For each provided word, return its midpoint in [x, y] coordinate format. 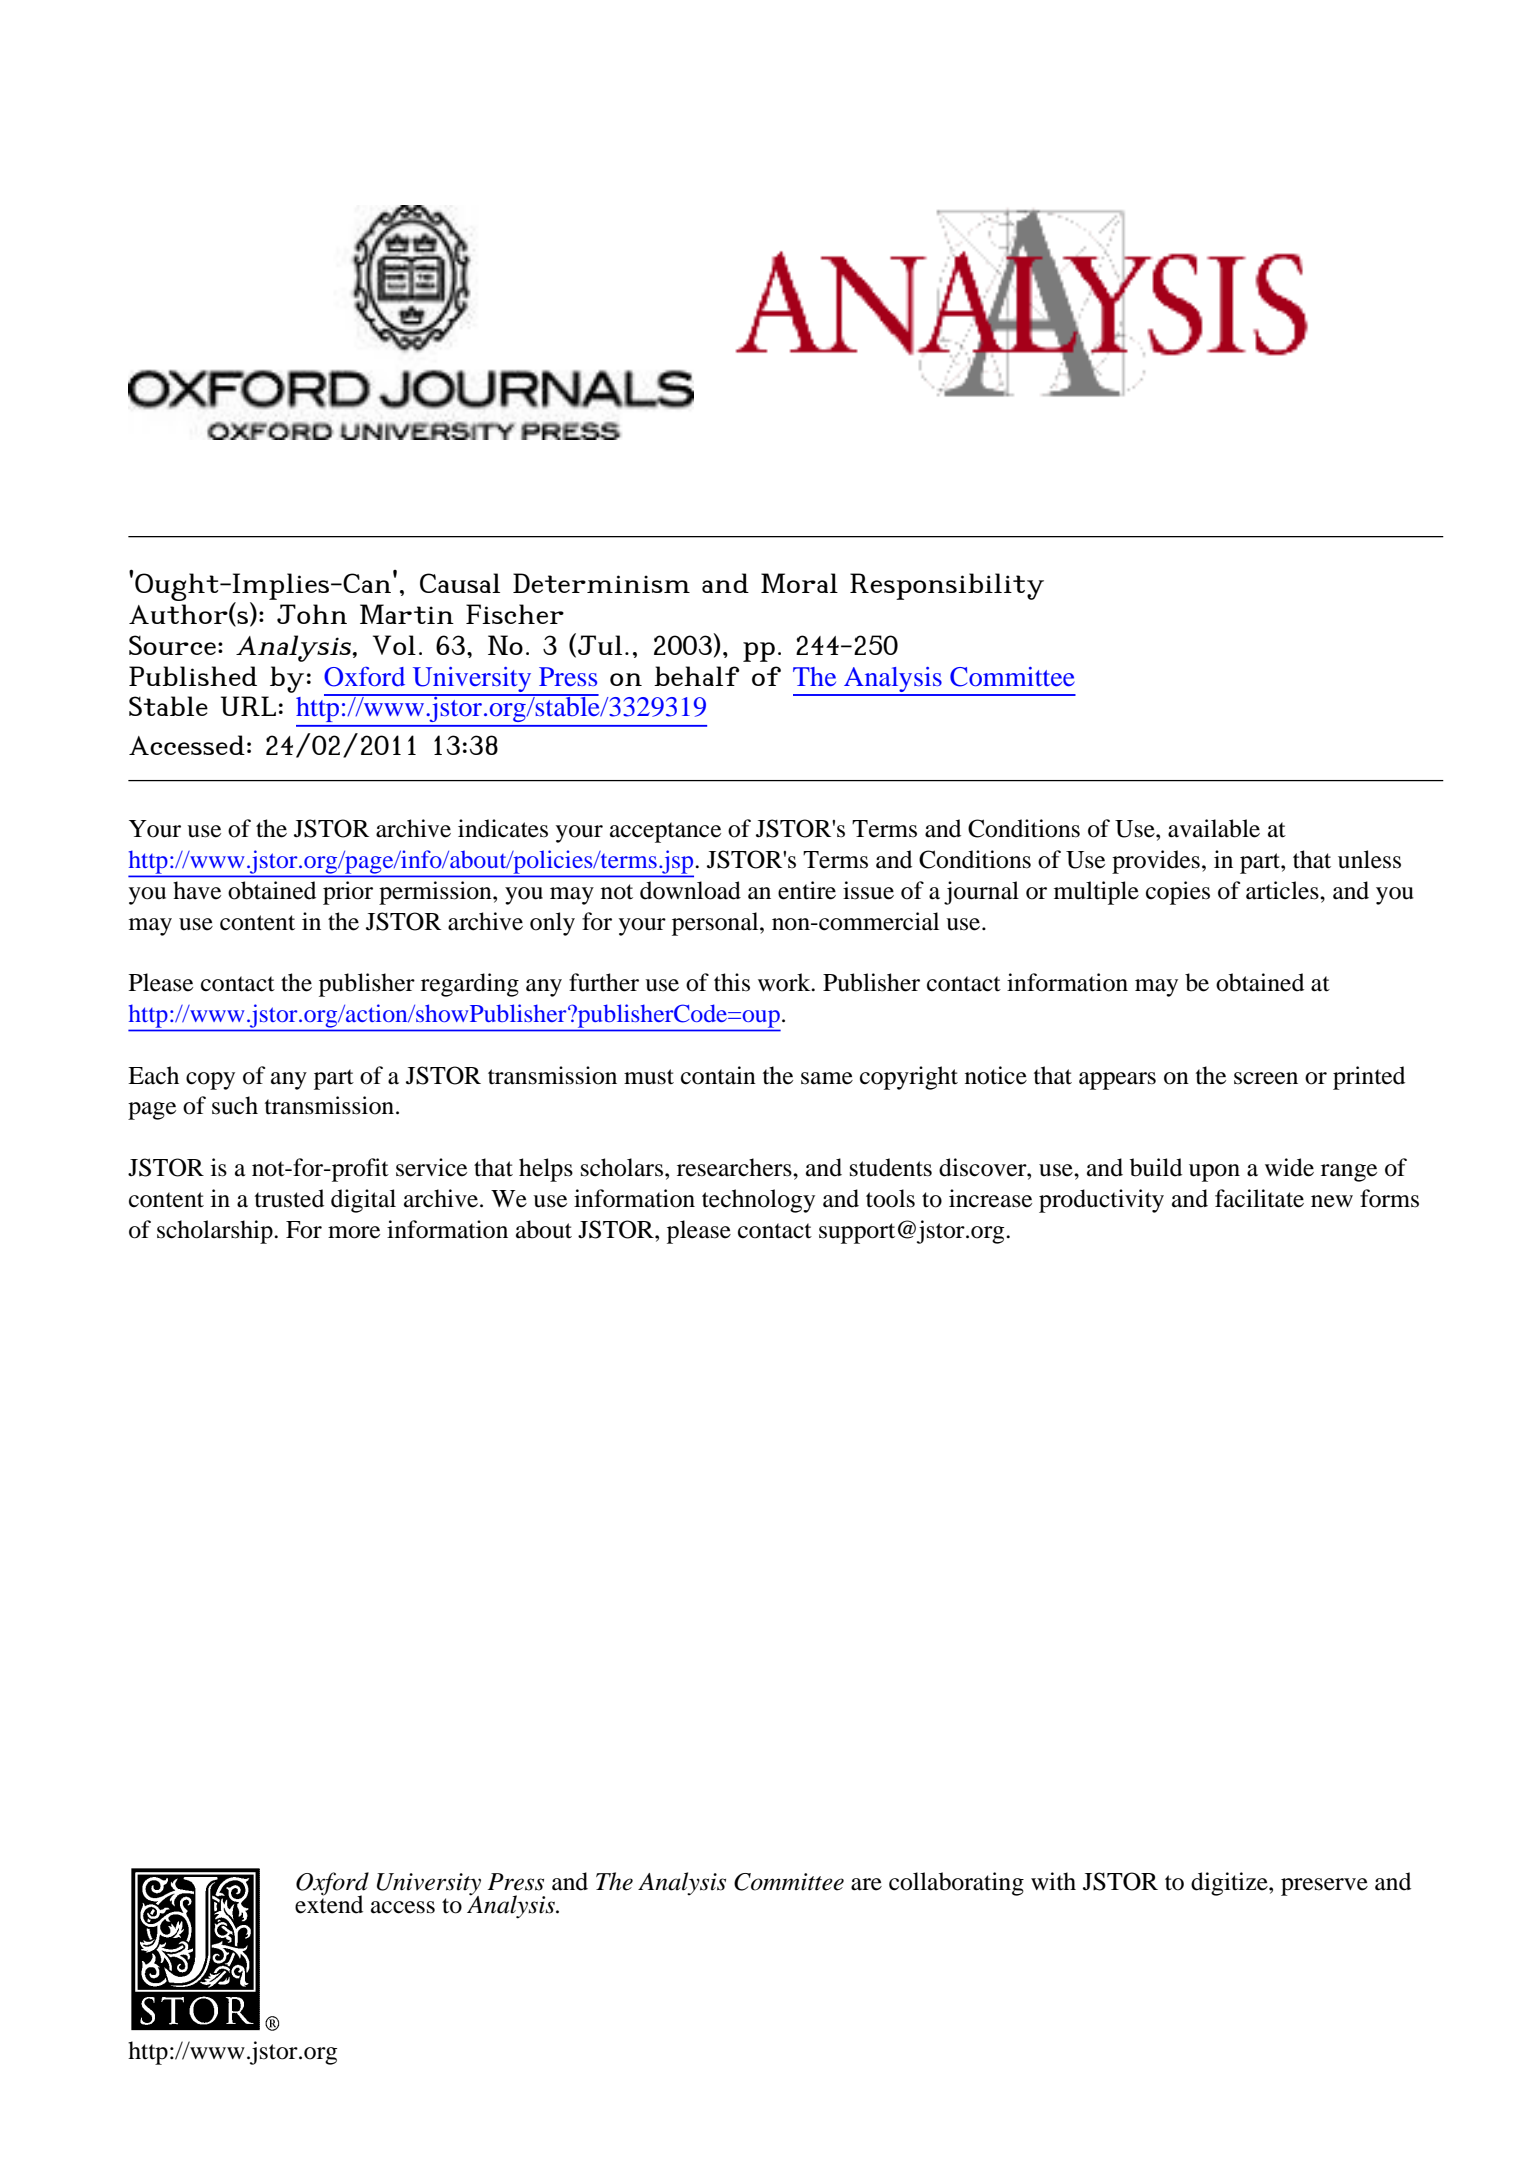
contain [718, 1075]
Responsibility [947, 586]
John [312, 614]
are [866, 1884]
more [354, 1232]
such [235, 1105]
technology [758, 1201]
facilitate [1259, 1198]
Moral [799, 583]
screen [1266, 1078]
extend [329, 1903]
